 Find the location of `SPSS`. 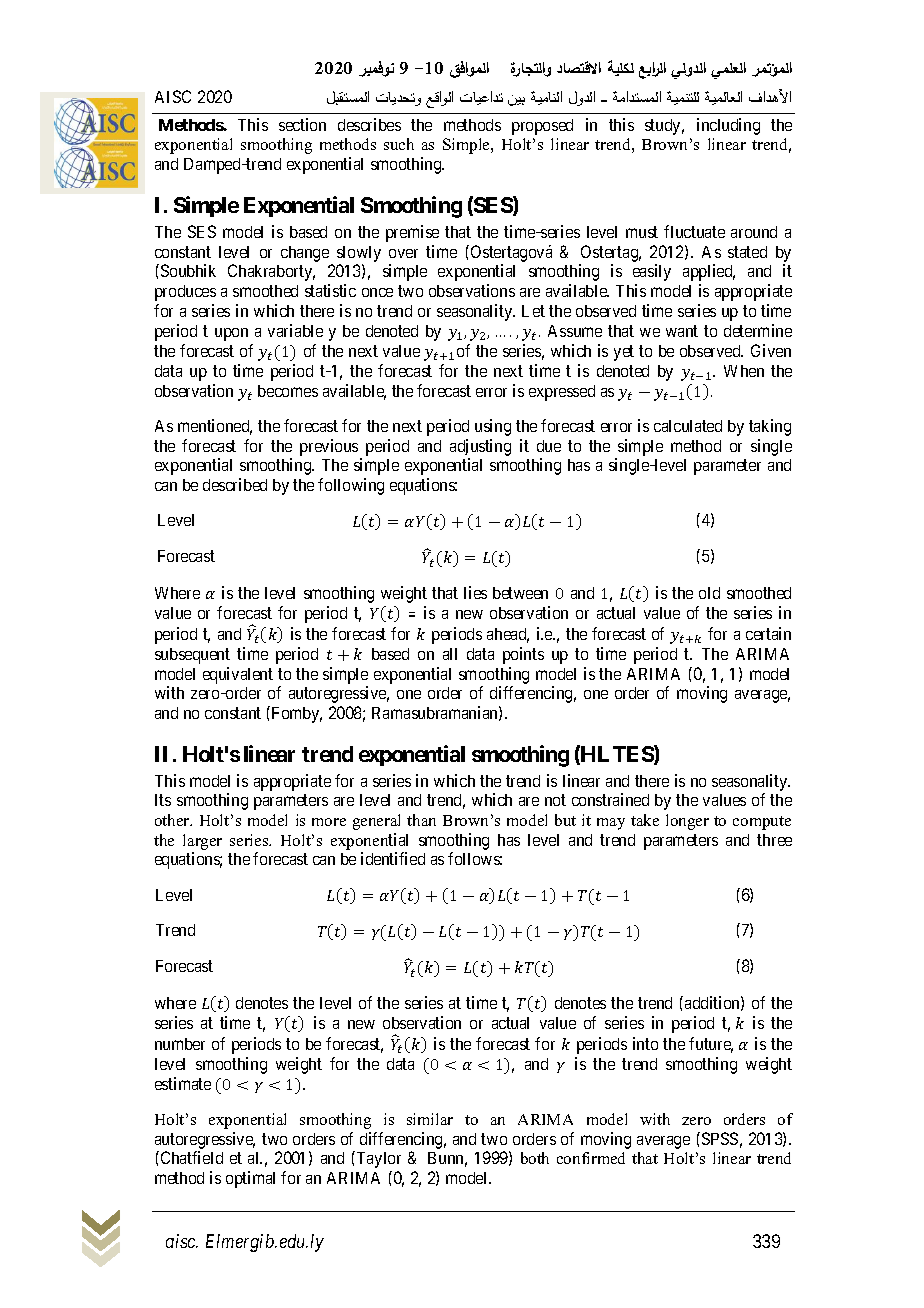

SPSS is located at coordinates (718, 1138).
